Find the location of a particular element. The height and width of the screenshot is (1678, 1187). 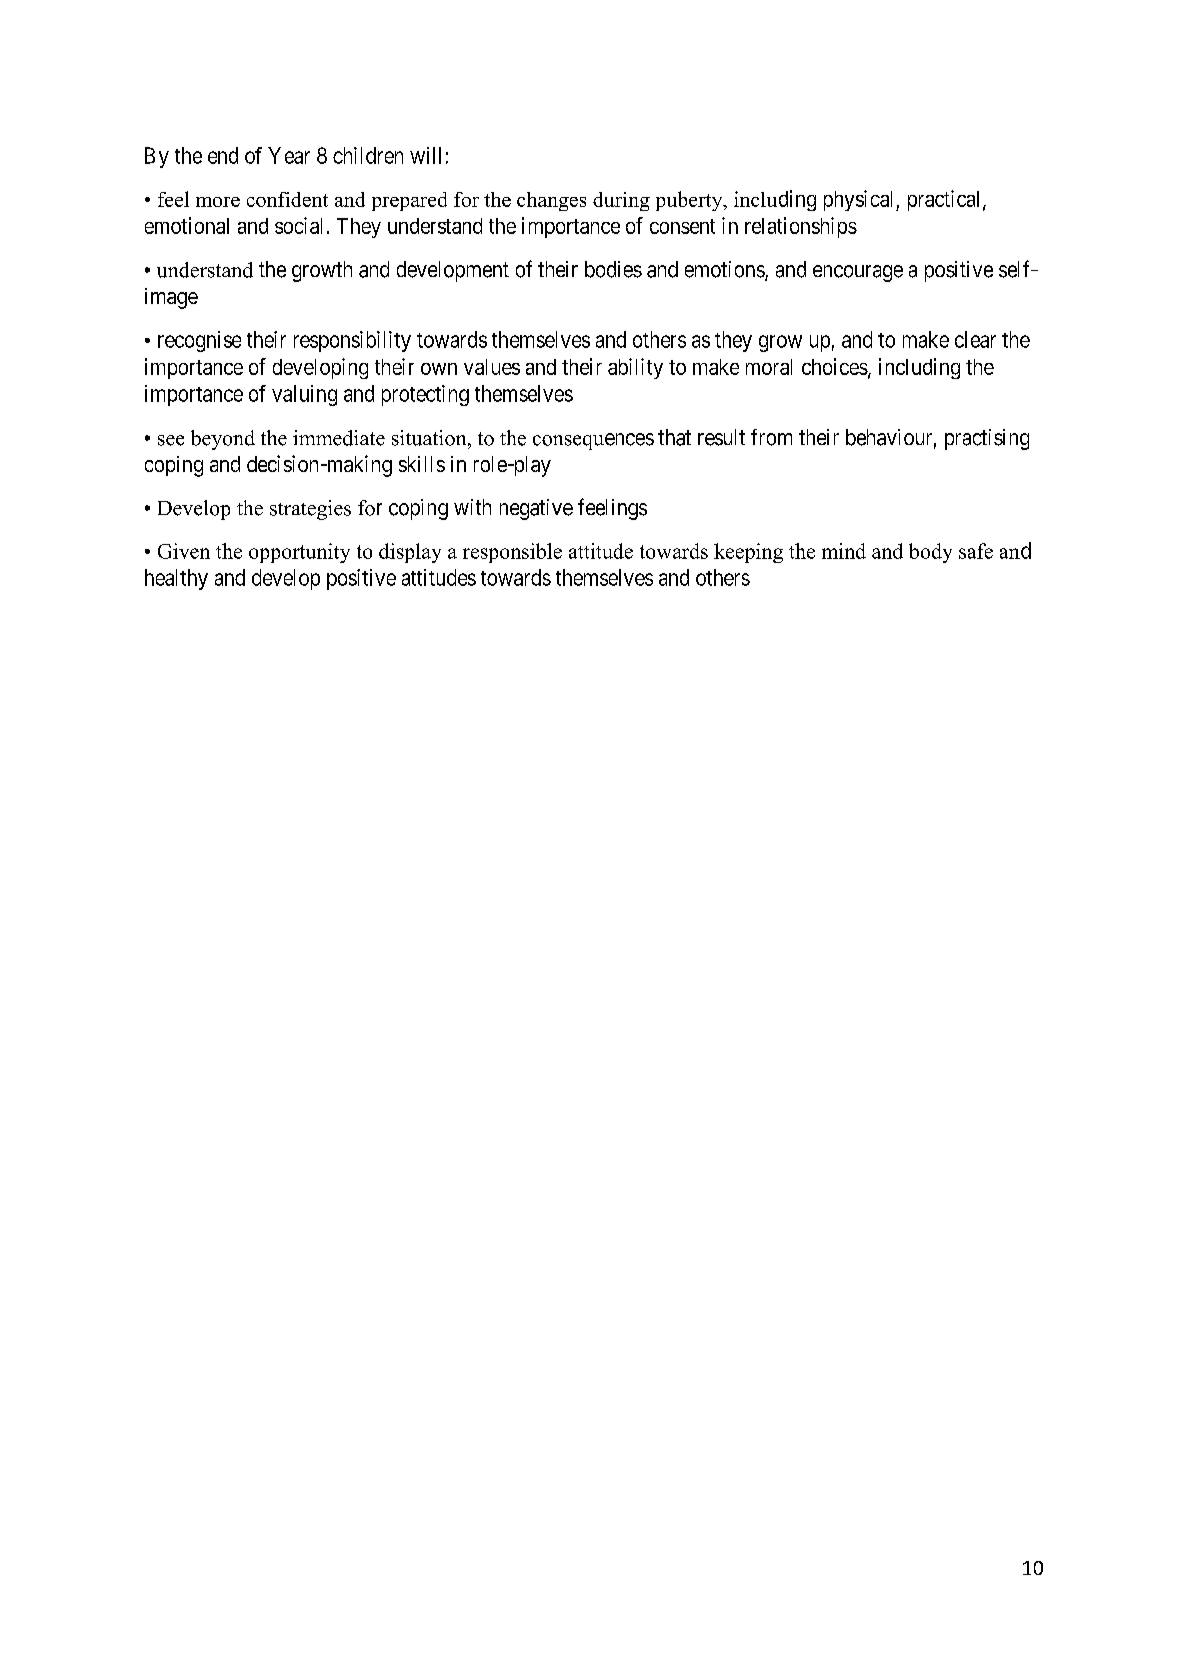

recognise is located at coordinates (199, 341).
